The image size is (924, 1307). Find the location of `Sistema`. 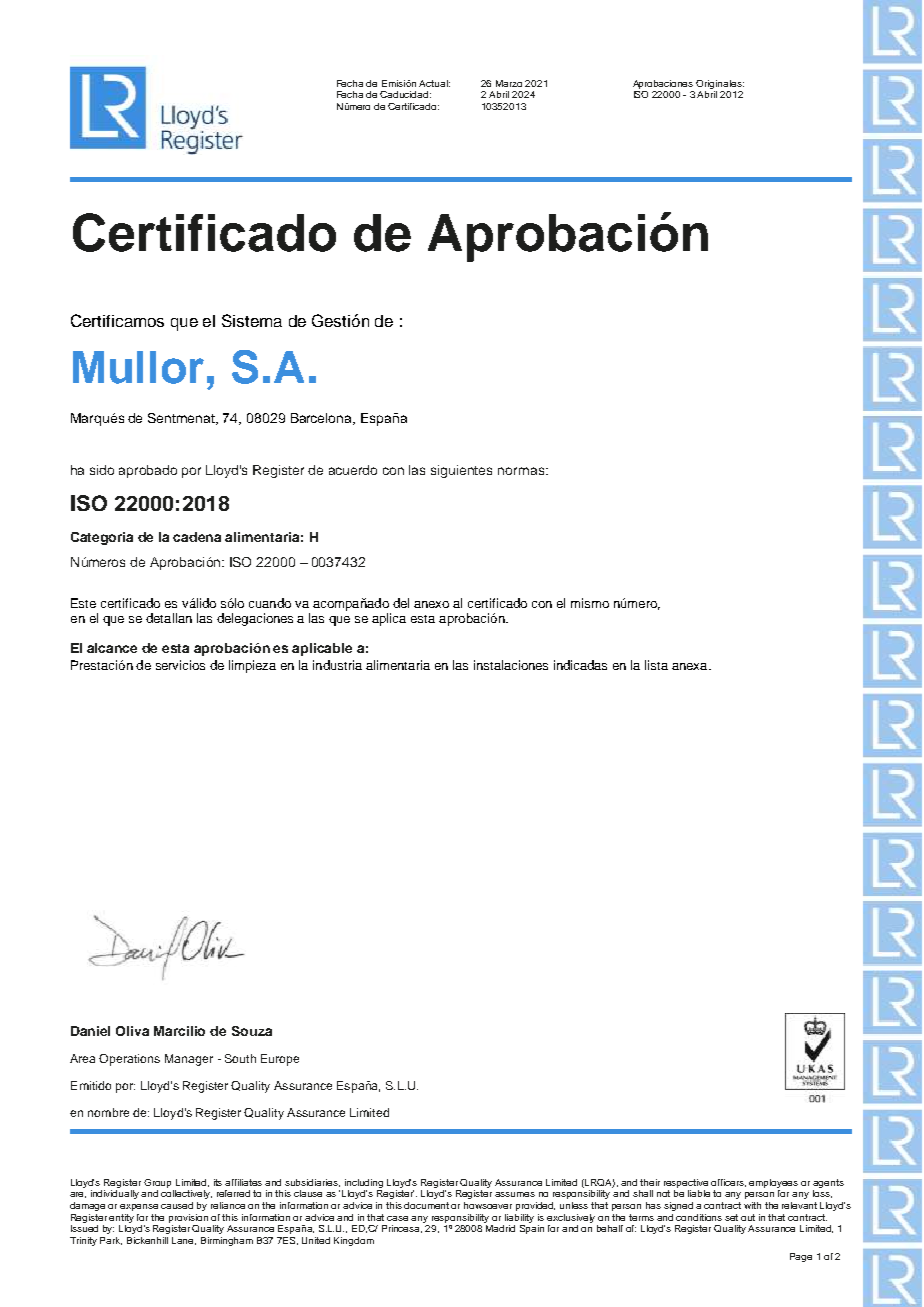

Sistema is located at coordinates (252, 320).
